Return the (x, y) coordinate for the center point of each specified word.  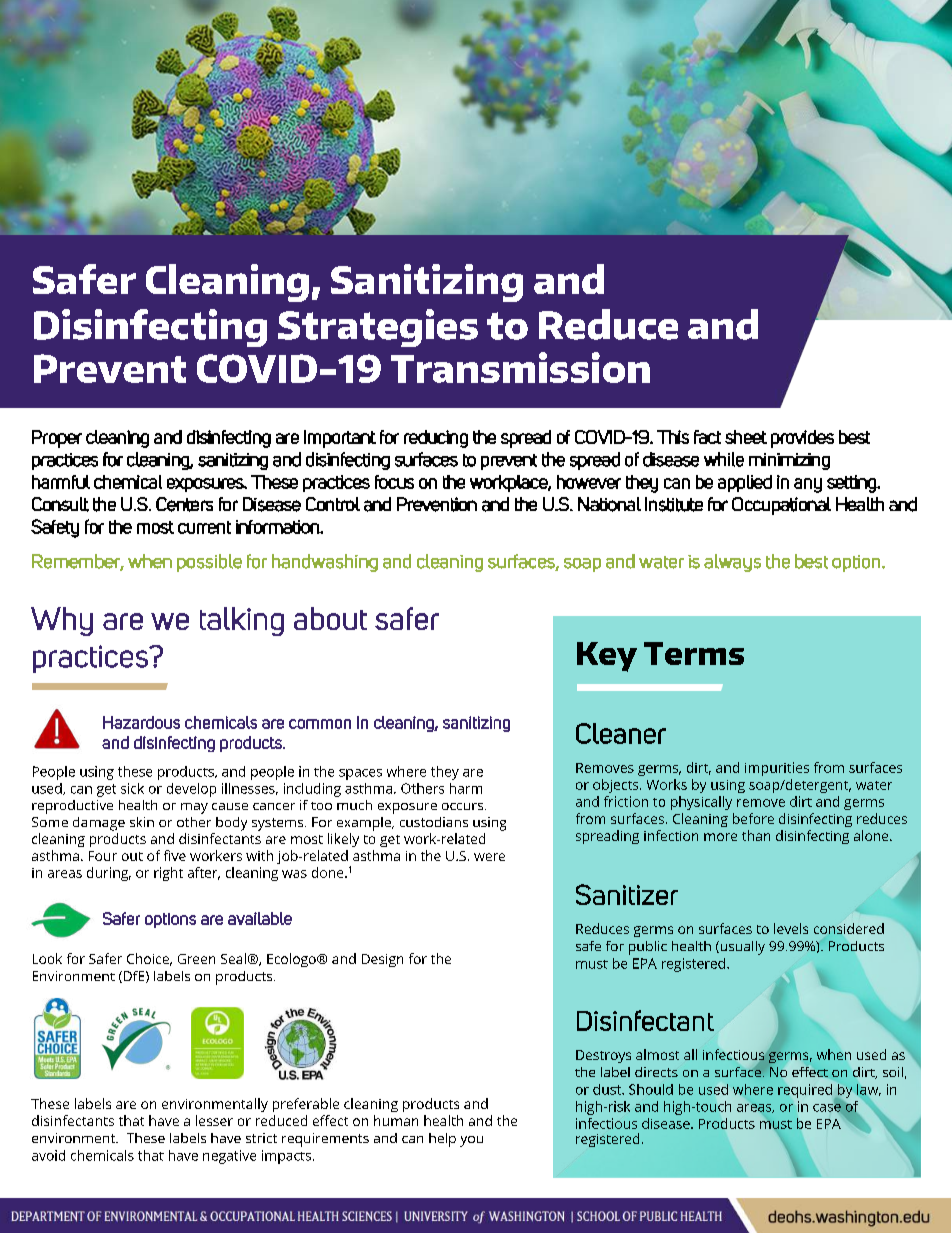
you (471, 1141)
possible (209, 563)
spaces (360, 774)
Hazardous (141, 722)
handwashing (325, 563)
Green (196, 959)
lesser (214, 1120)
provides (802, 439)
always (732, 563)
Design (382, 960)
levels (791, 928)
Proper (57, 439)
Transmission (520, 367)
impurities (777, 769)
